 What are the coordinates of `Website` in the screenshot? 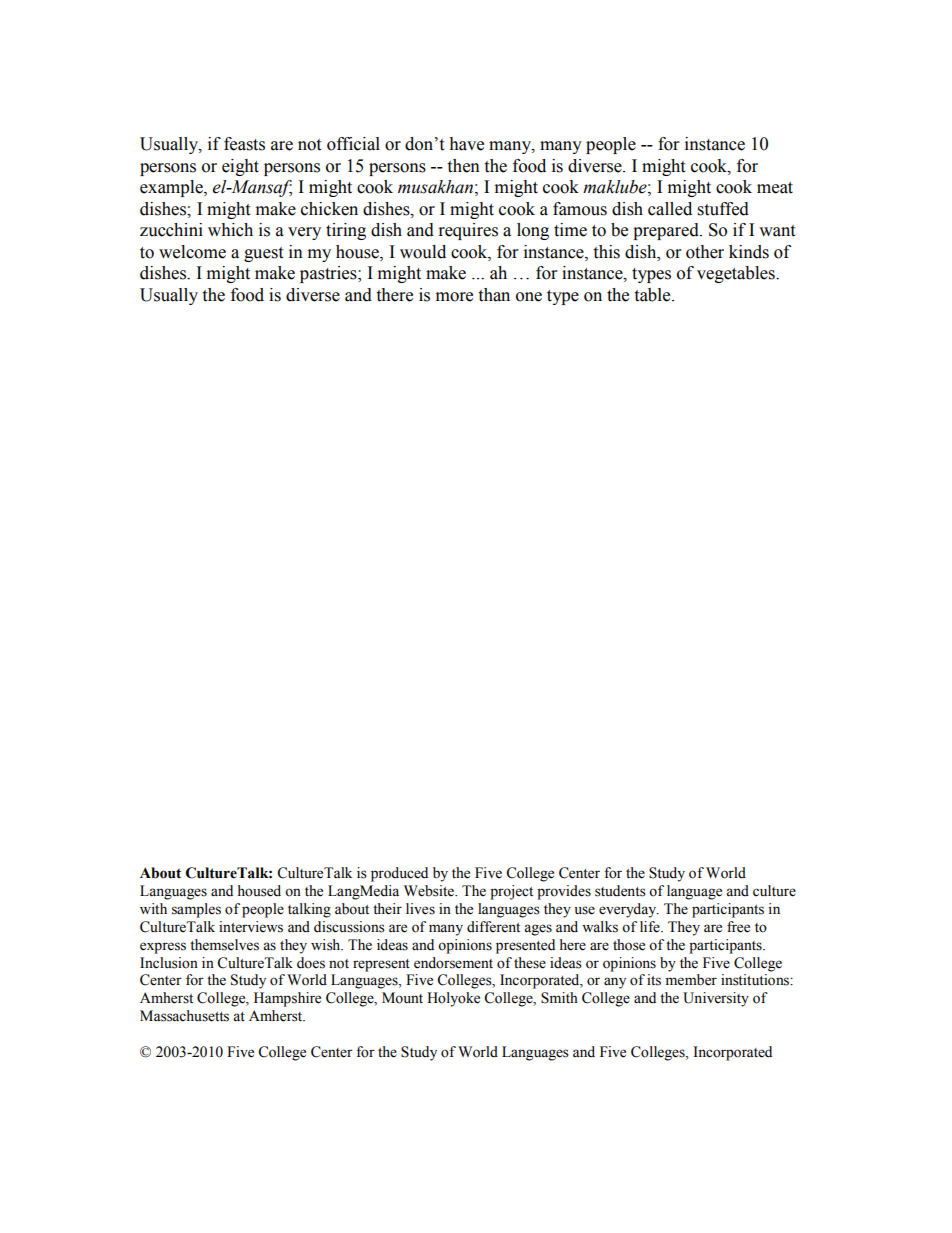 It's located at (430, 891).
